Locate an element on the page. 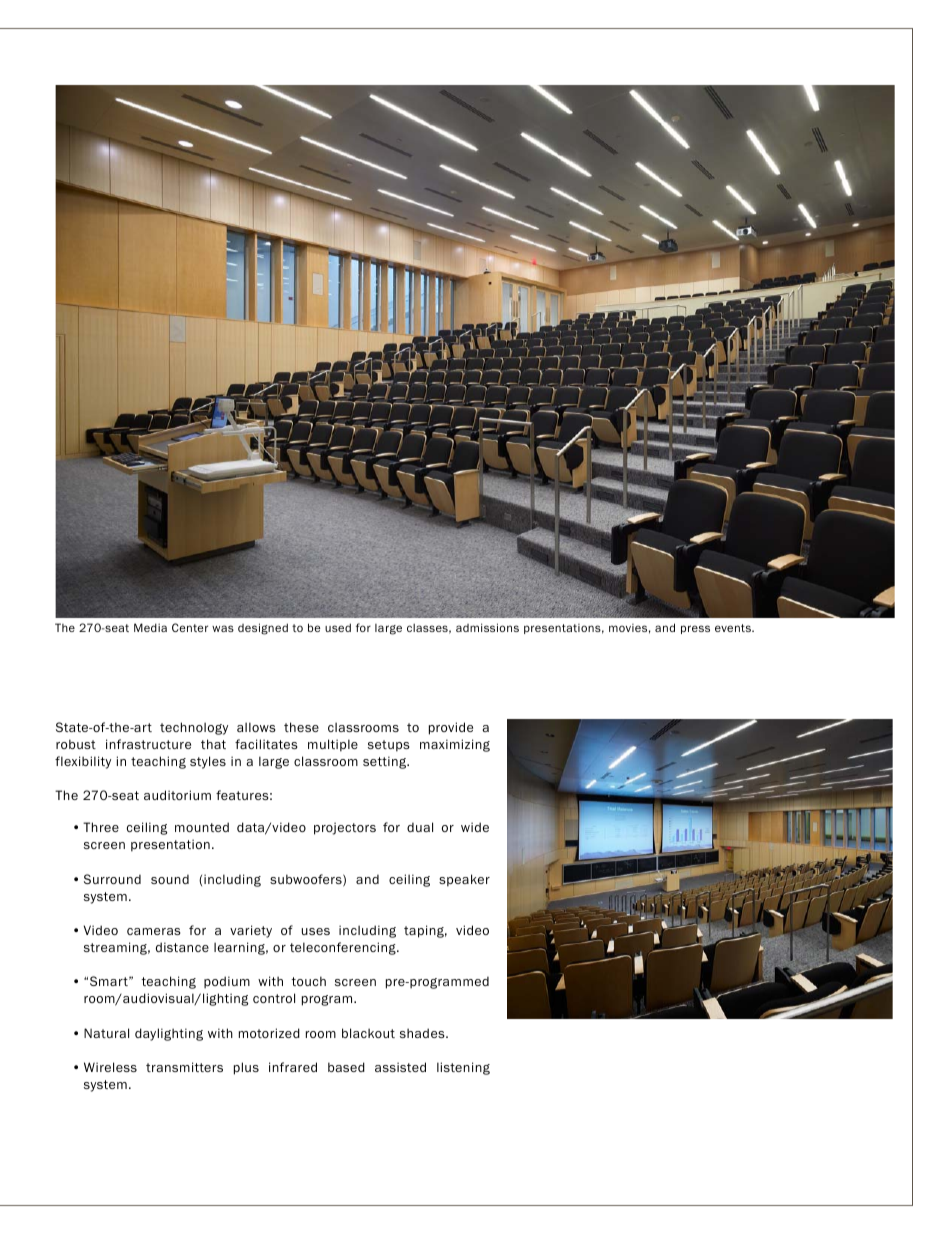 The width and height of the image is (952, 1233). Three is located at coordinates (101, 827).
